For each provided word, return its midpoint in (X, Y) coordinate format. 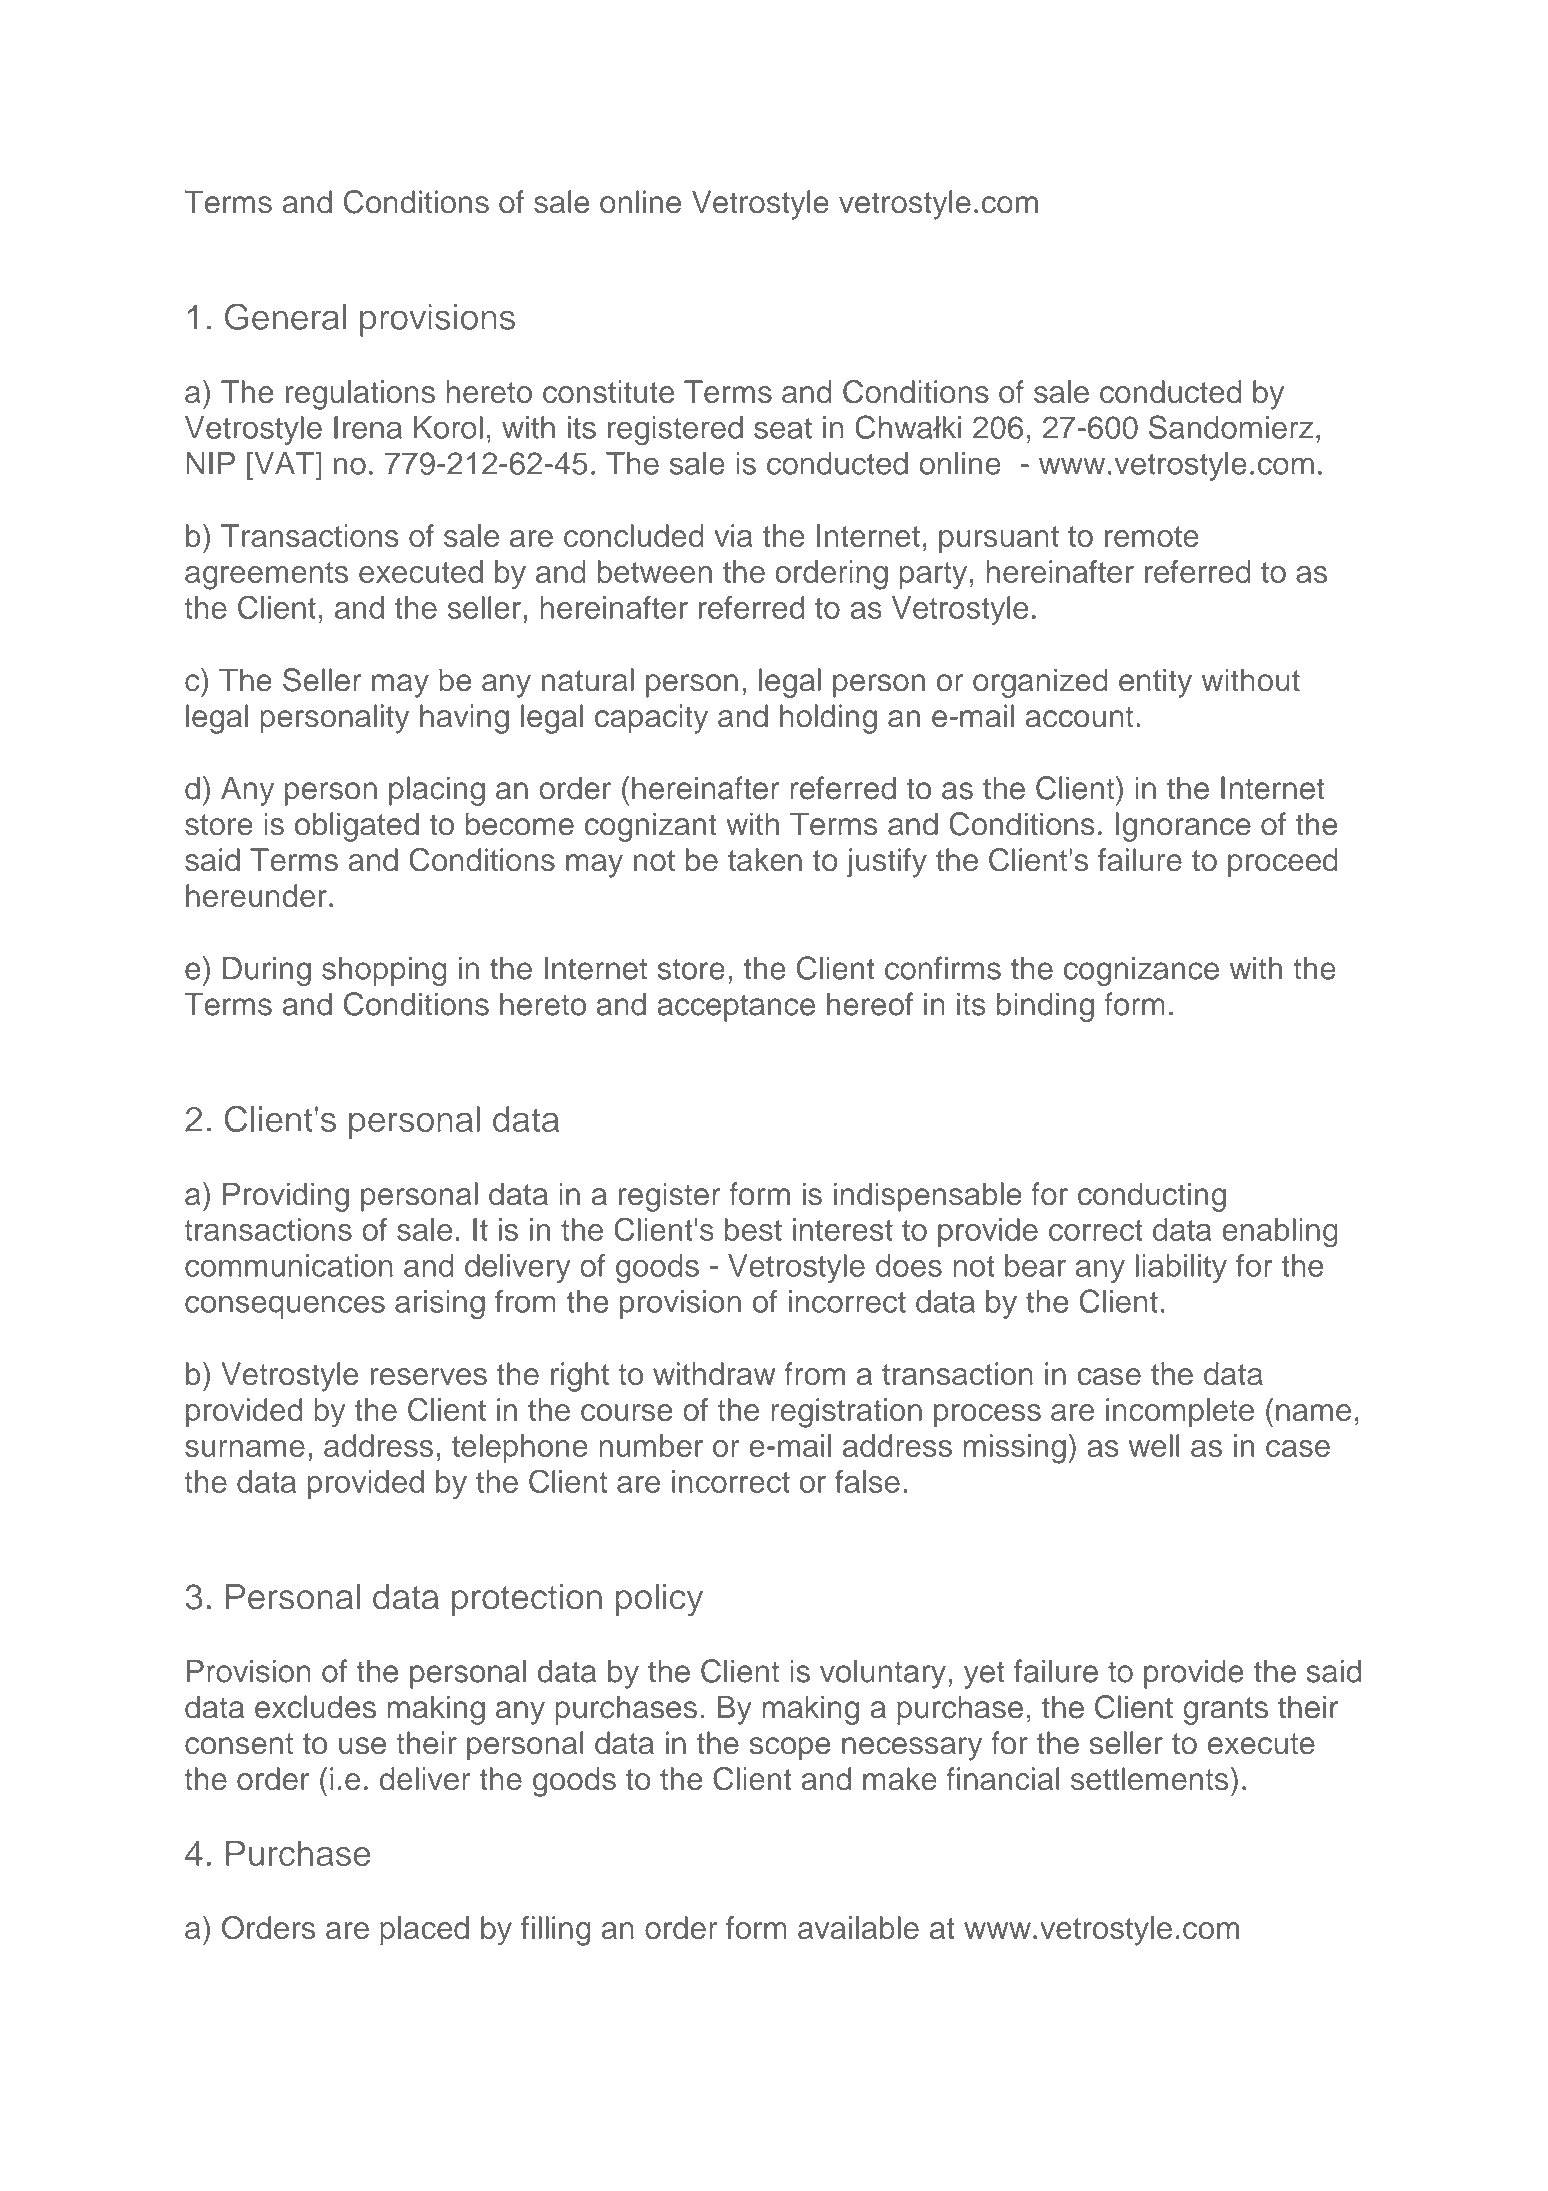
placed (424, 1930)
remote (1152, 536)
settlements (1150, 1779)
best (753, 1229)
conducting (1152, 1197)
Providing (286, 1197)
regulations (360, 395)
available (858, 1927)
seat (783, 428)
